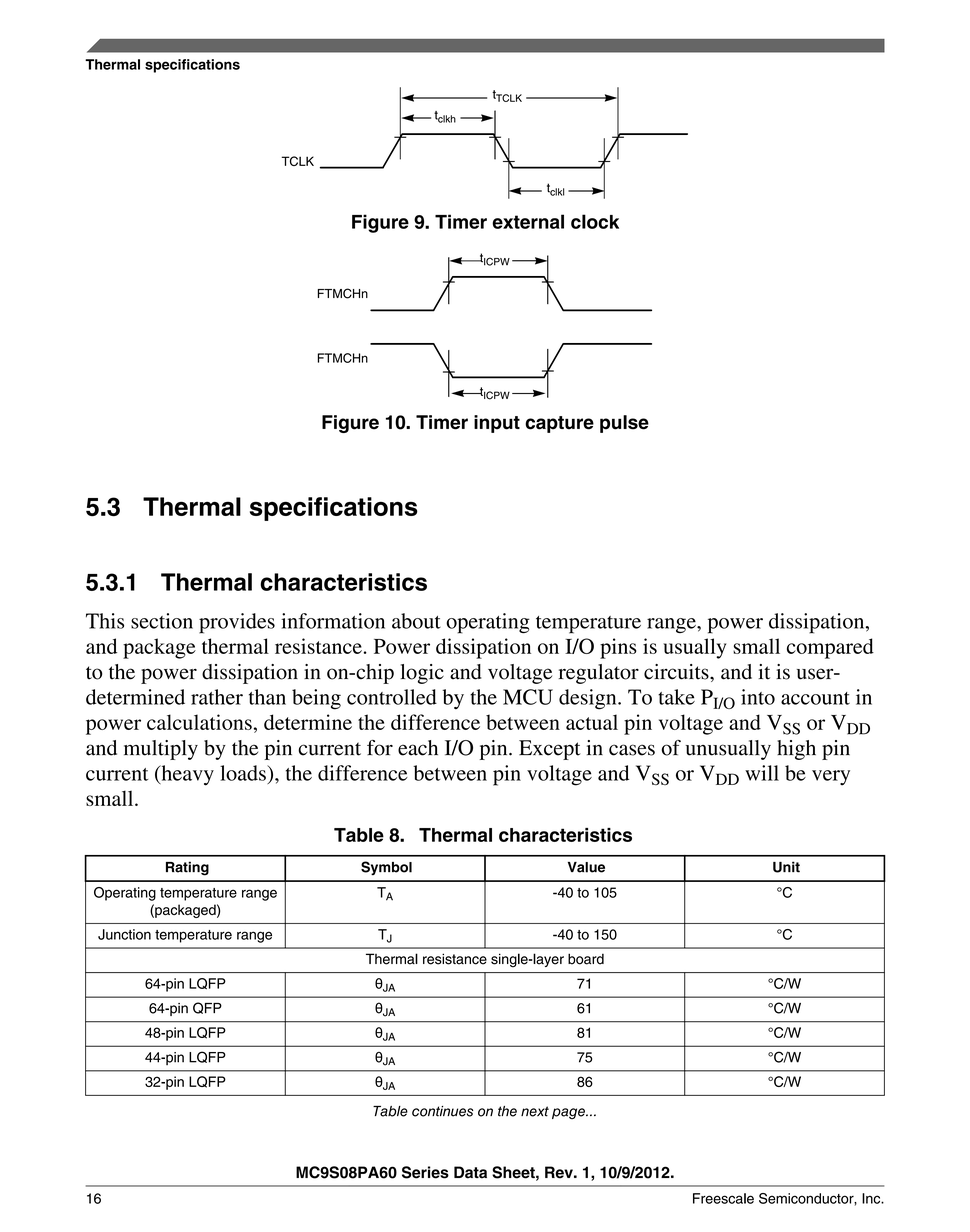 The image size is (970, 1232). What do you see at coordinates (124, 934) in the screenshot?
I see `Junction` at bounding box center [124, 934].
